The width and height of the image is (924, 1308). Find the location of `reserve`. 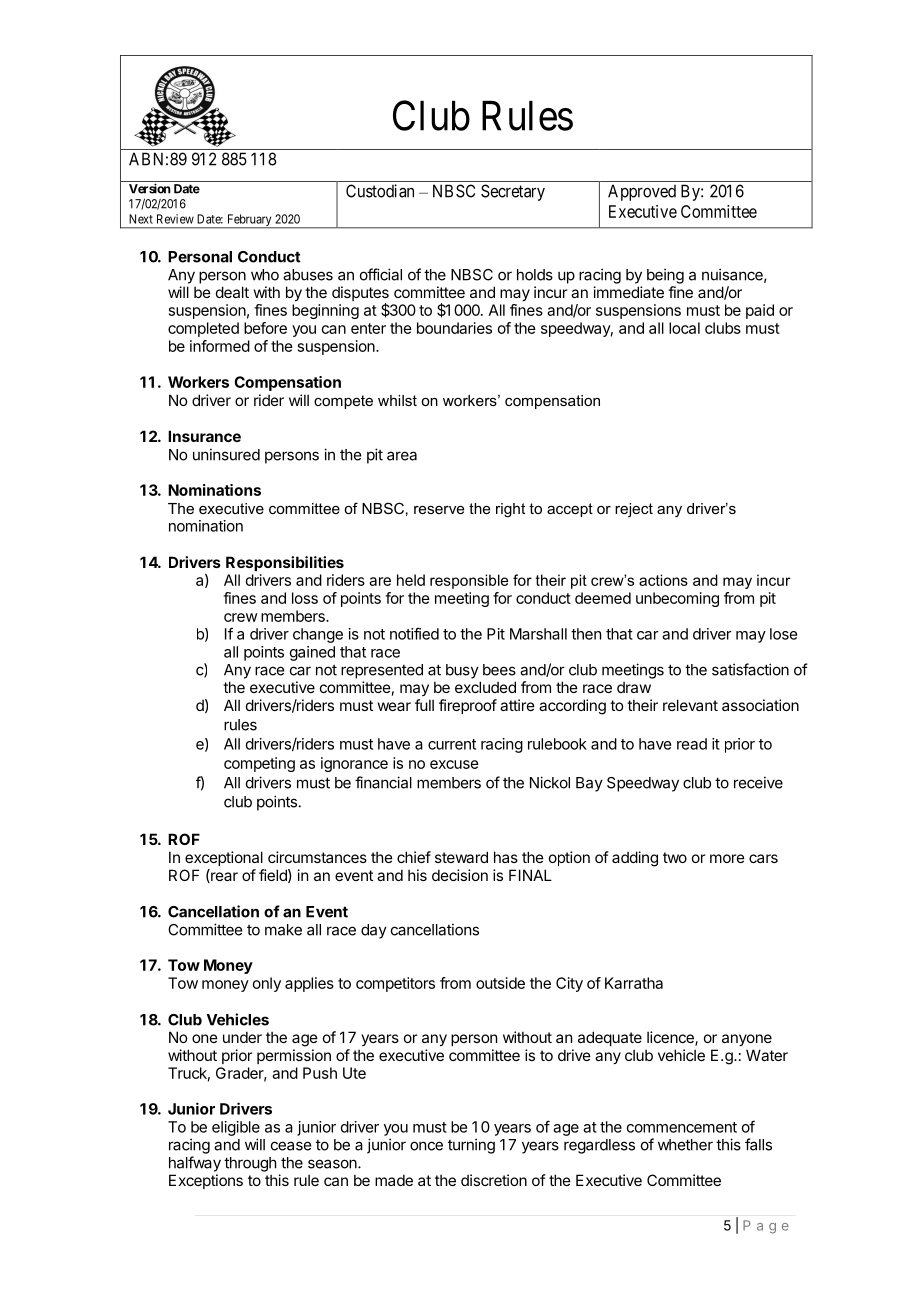

reserve is located at coordinates (439, 510).
